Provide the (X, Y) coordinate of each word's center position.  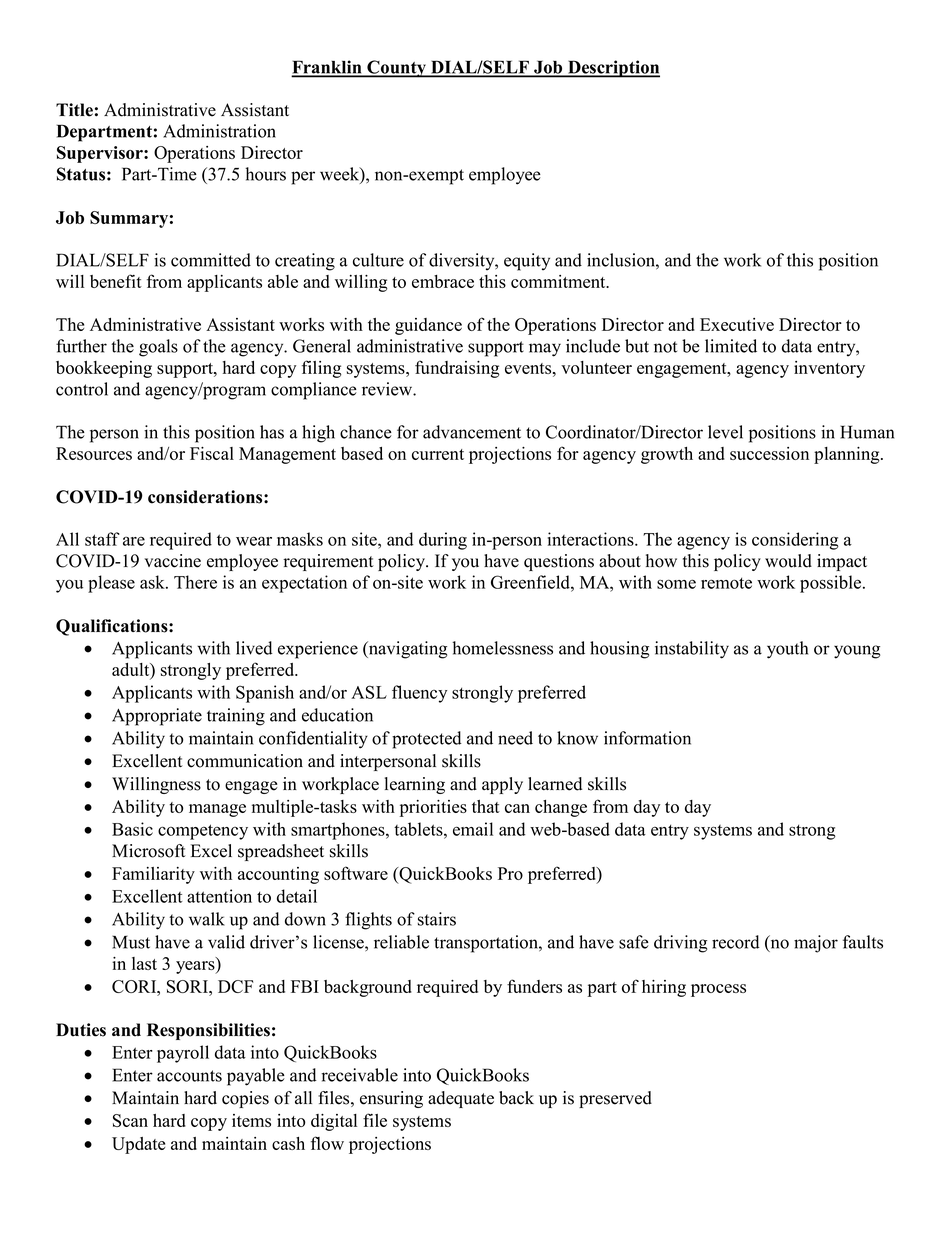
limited (731, 346)
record (736, 942)
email (473, 829)
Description (613, 69)
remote (726, 583)
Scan (130, 1120)
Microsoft (149, 851)
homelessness (502, 648)
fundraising (457, 369)
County (396, 69)
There (195, 582)
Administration (219, 131)
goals (158, 348)
